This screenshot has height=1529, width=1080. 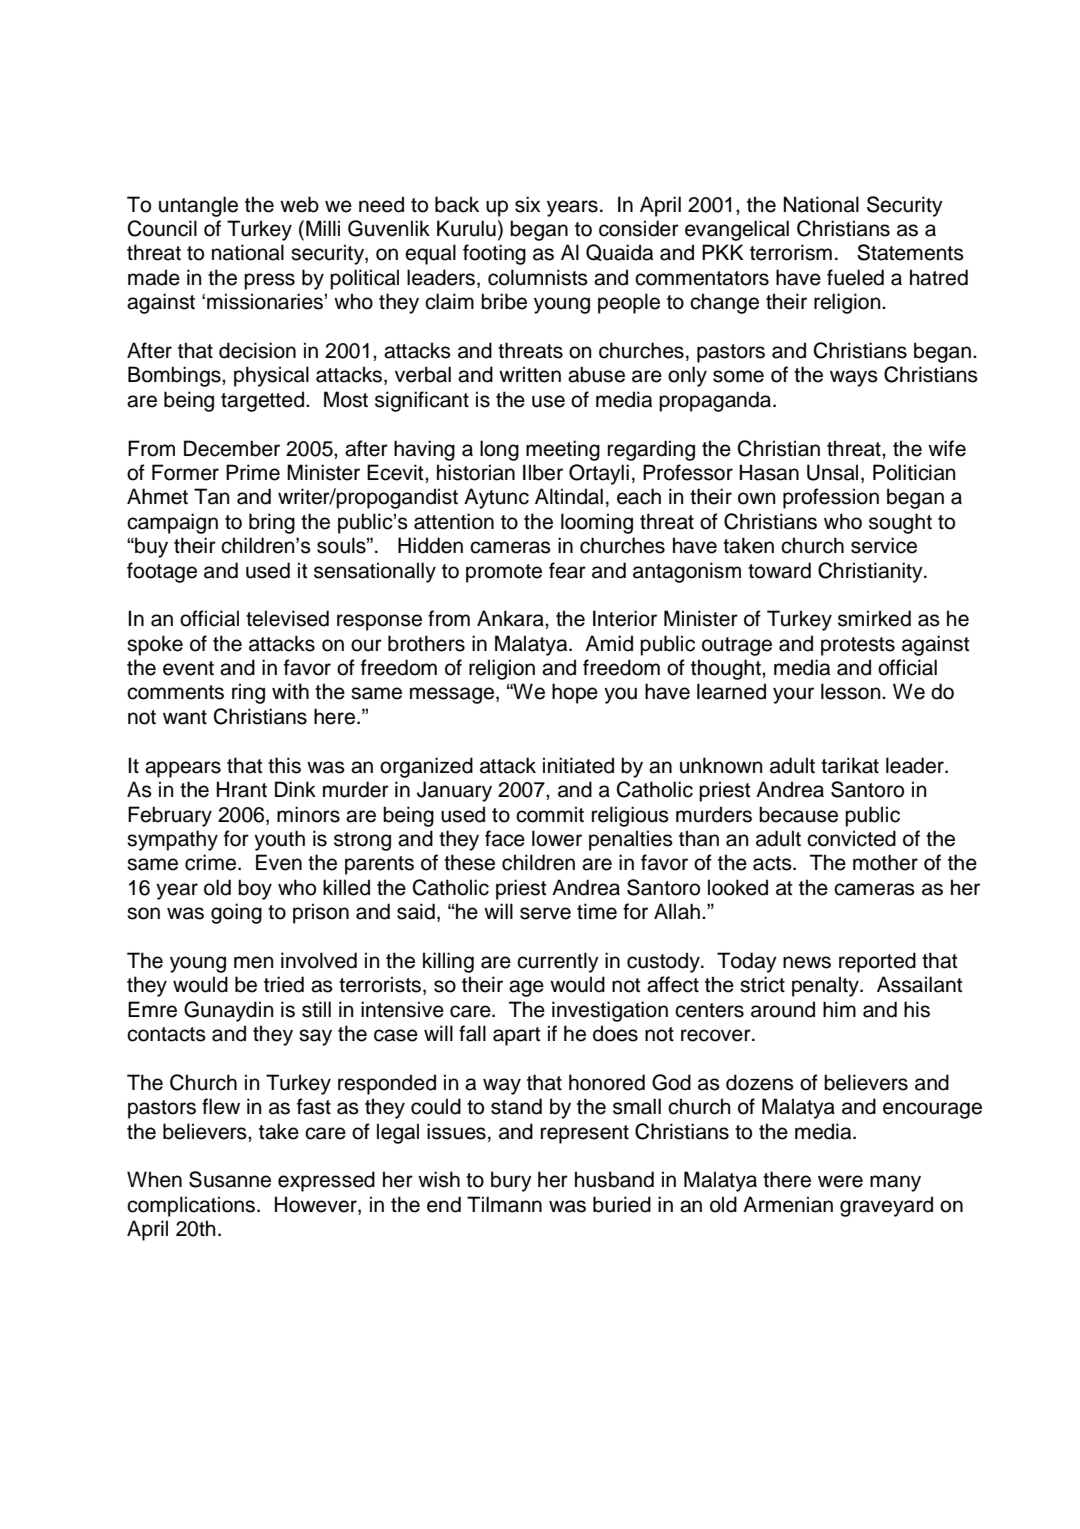 What do you see at coordinates (852, 691) in the screenshot?
I see `lesson` at bounding box center [852, 691].
